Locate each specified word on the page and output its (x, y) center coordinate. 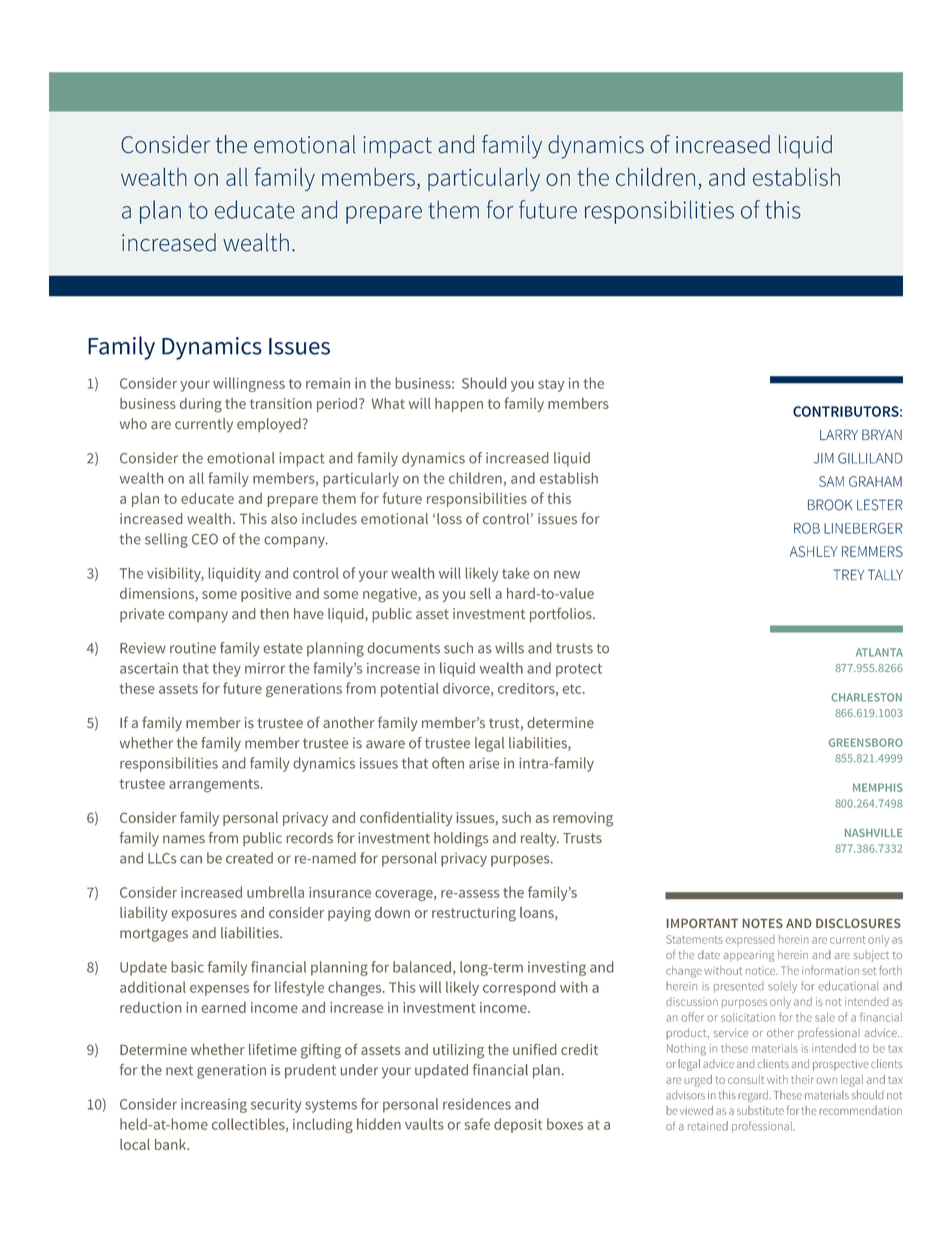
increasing (214, 1106)
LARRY (839, 434)
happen (459, 405)
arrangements (215, 786)
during (201, 405)
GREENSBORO (866, 742)
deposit (518, 1125)
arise (484, 763)
